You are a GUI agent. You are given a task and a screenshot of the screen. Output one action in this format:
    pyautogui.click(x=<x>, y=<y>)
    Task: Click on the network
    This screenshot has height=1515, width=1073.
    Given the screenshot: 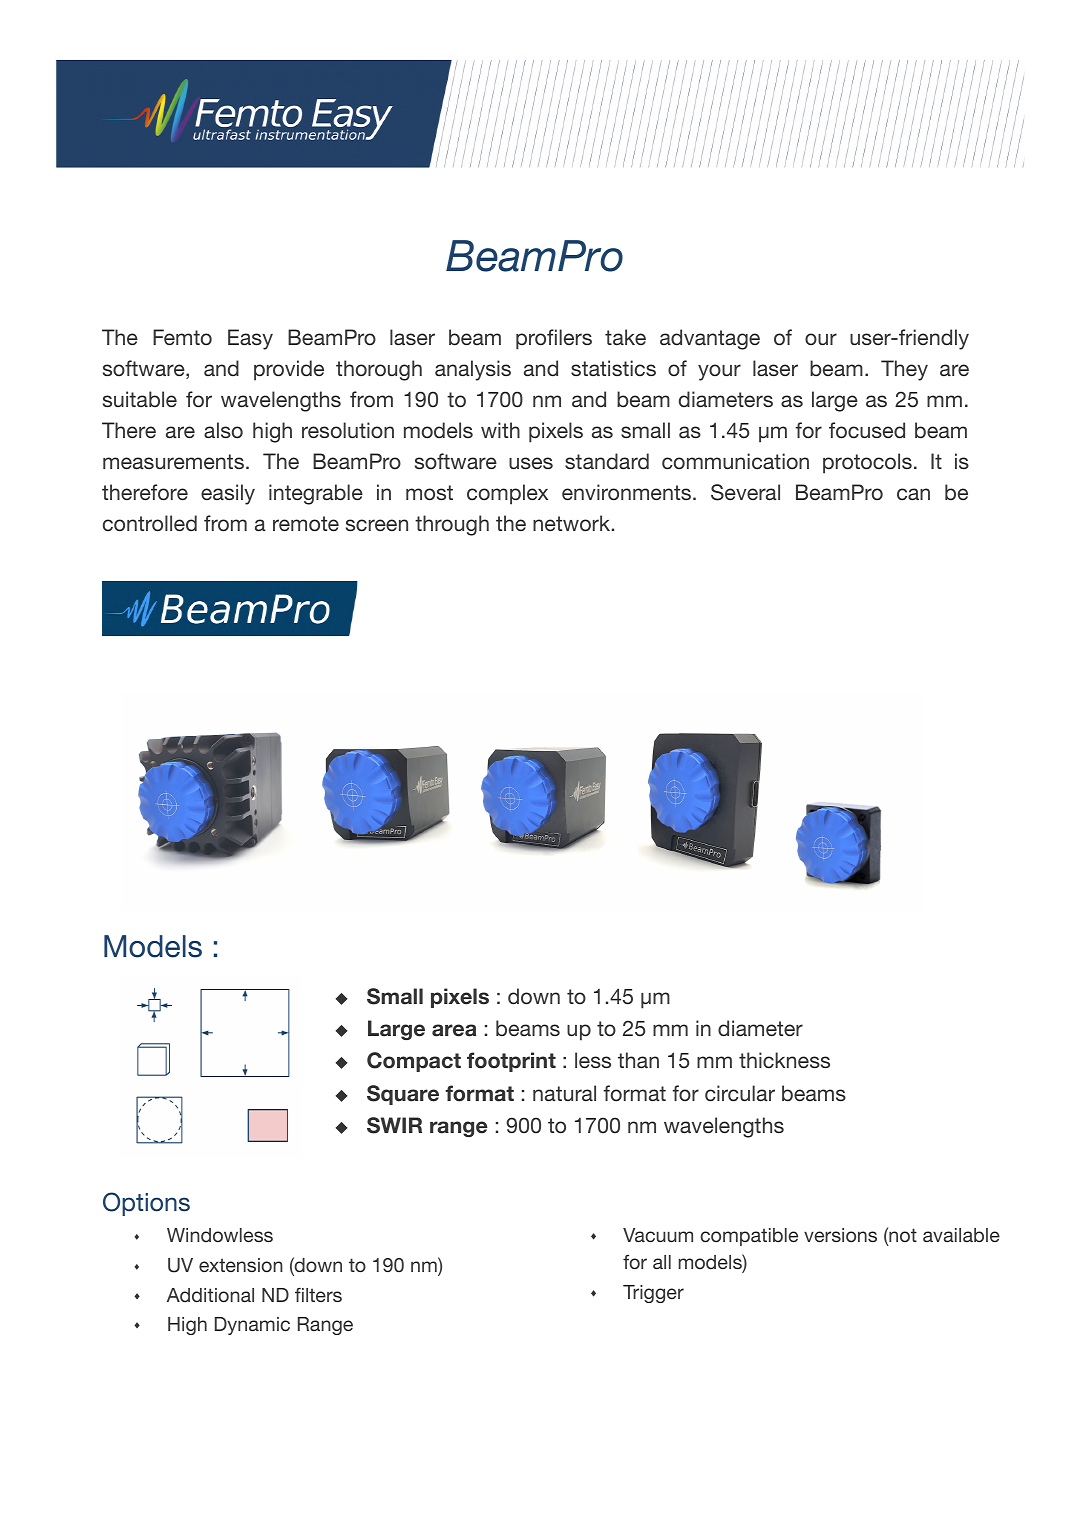 What is the action you would take?
    pyautogui.click(x=571, y=523)
